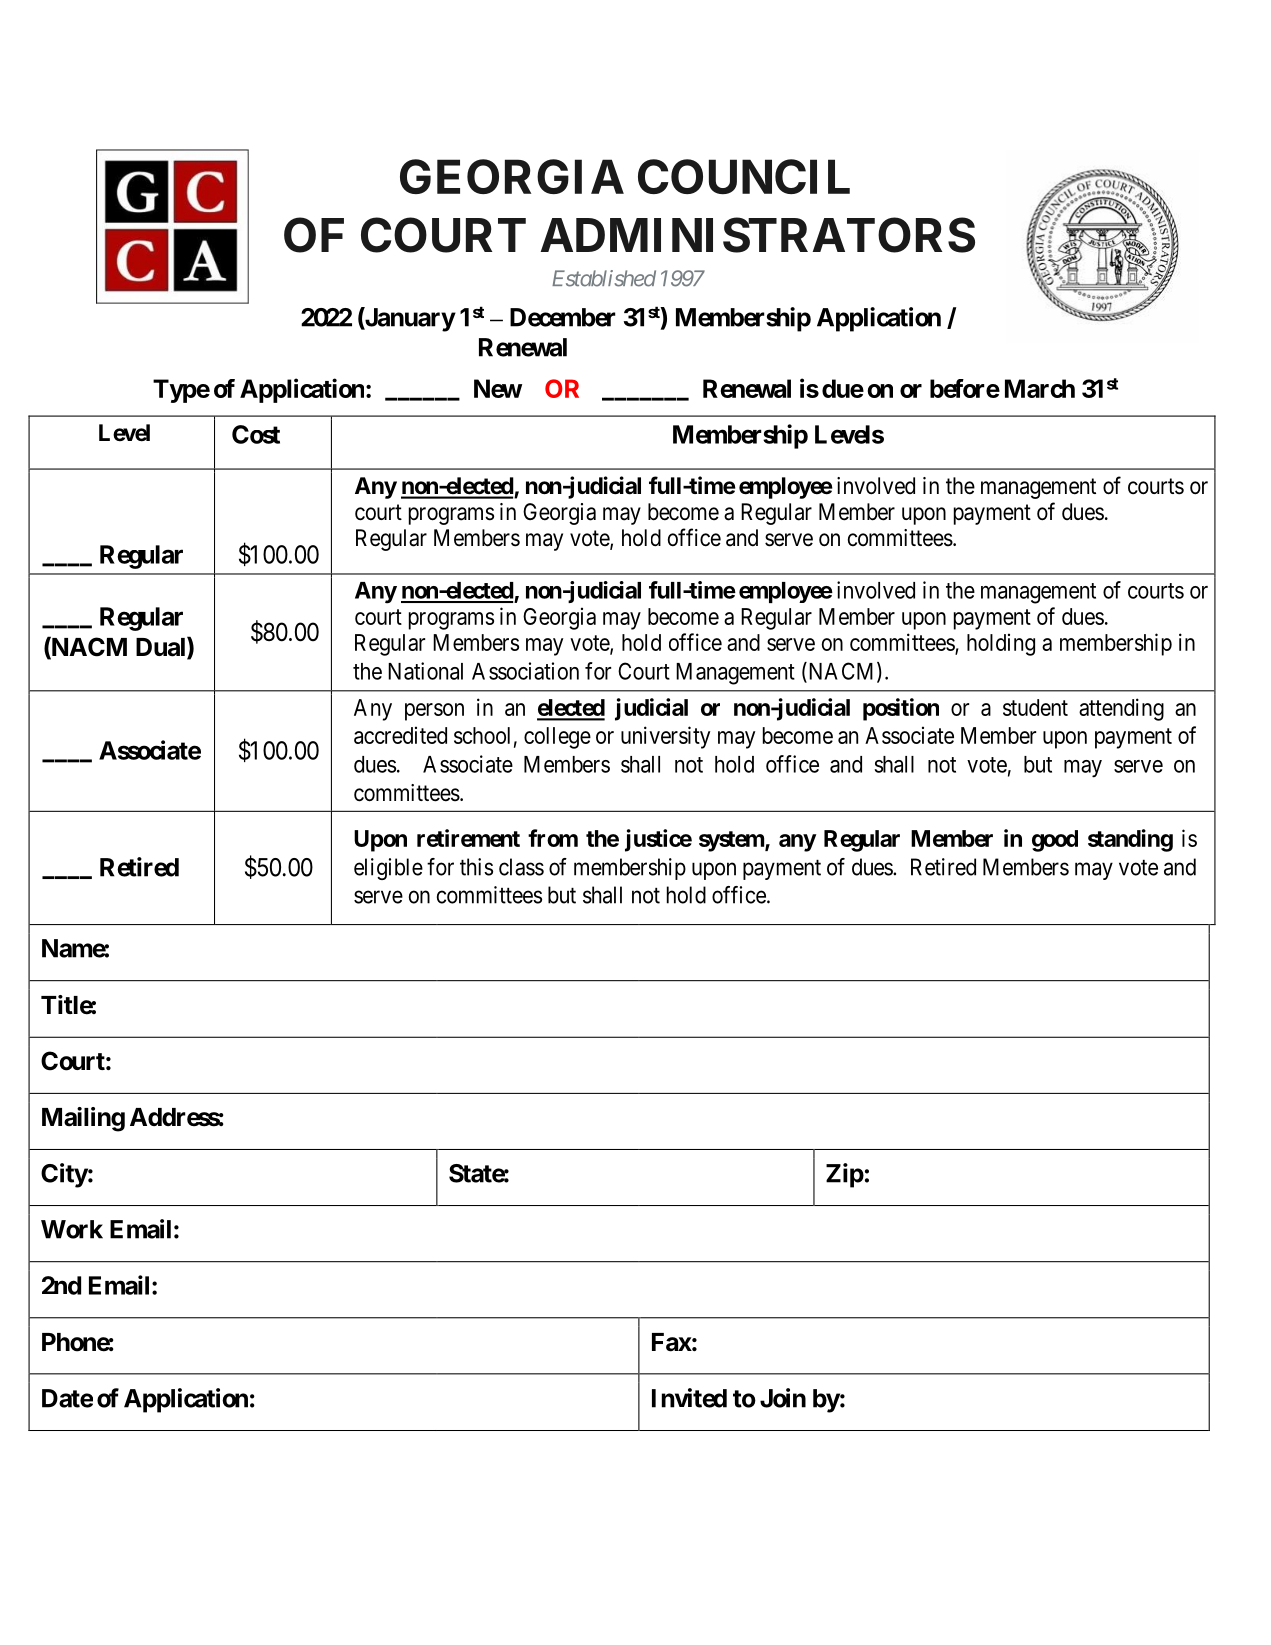 This image has width=1271, height=1645. Describe the element at coordinates (604, 278) in the image. I see `Established` at that location.
